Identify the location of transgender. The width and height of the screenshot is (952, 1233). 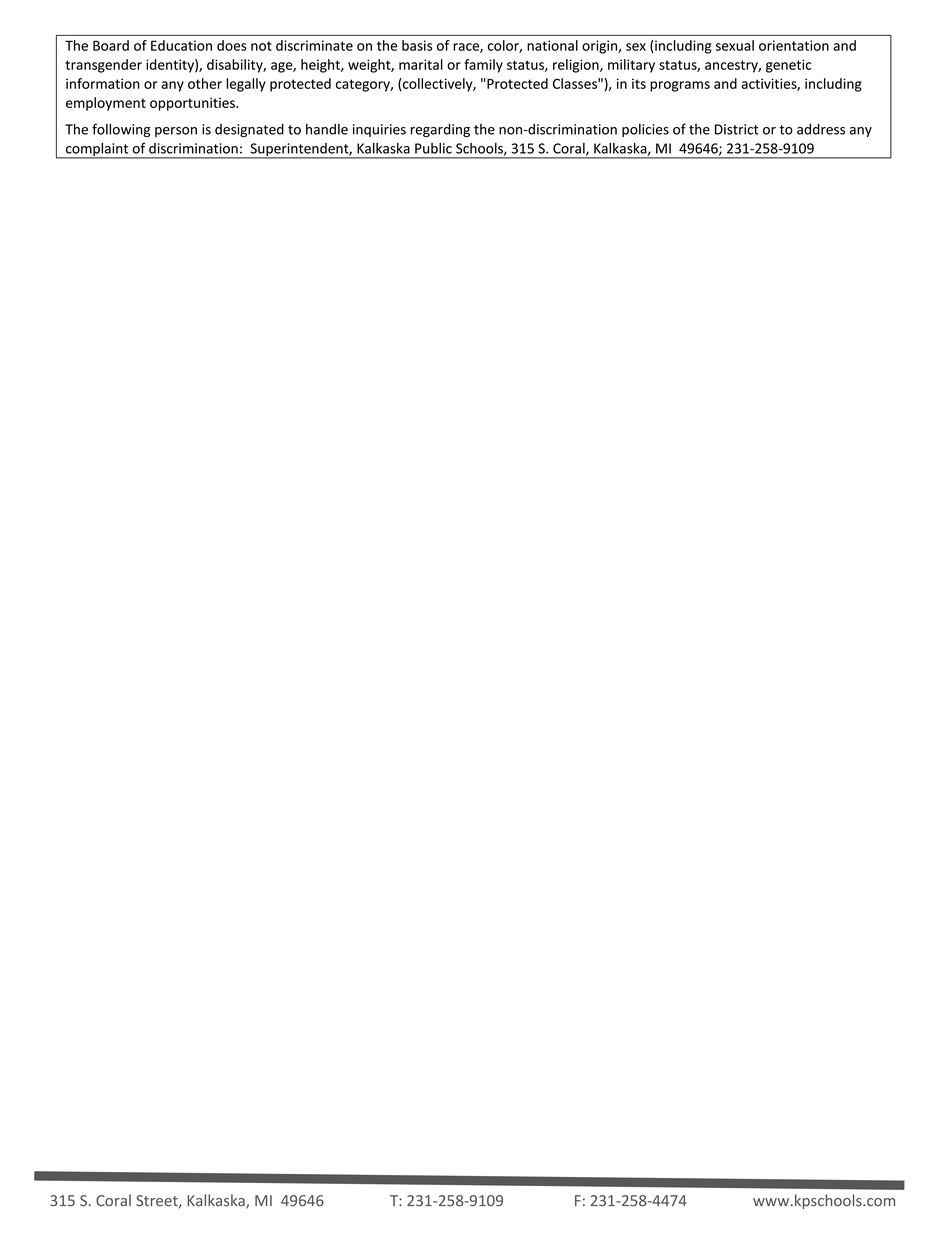
(103, 66).
